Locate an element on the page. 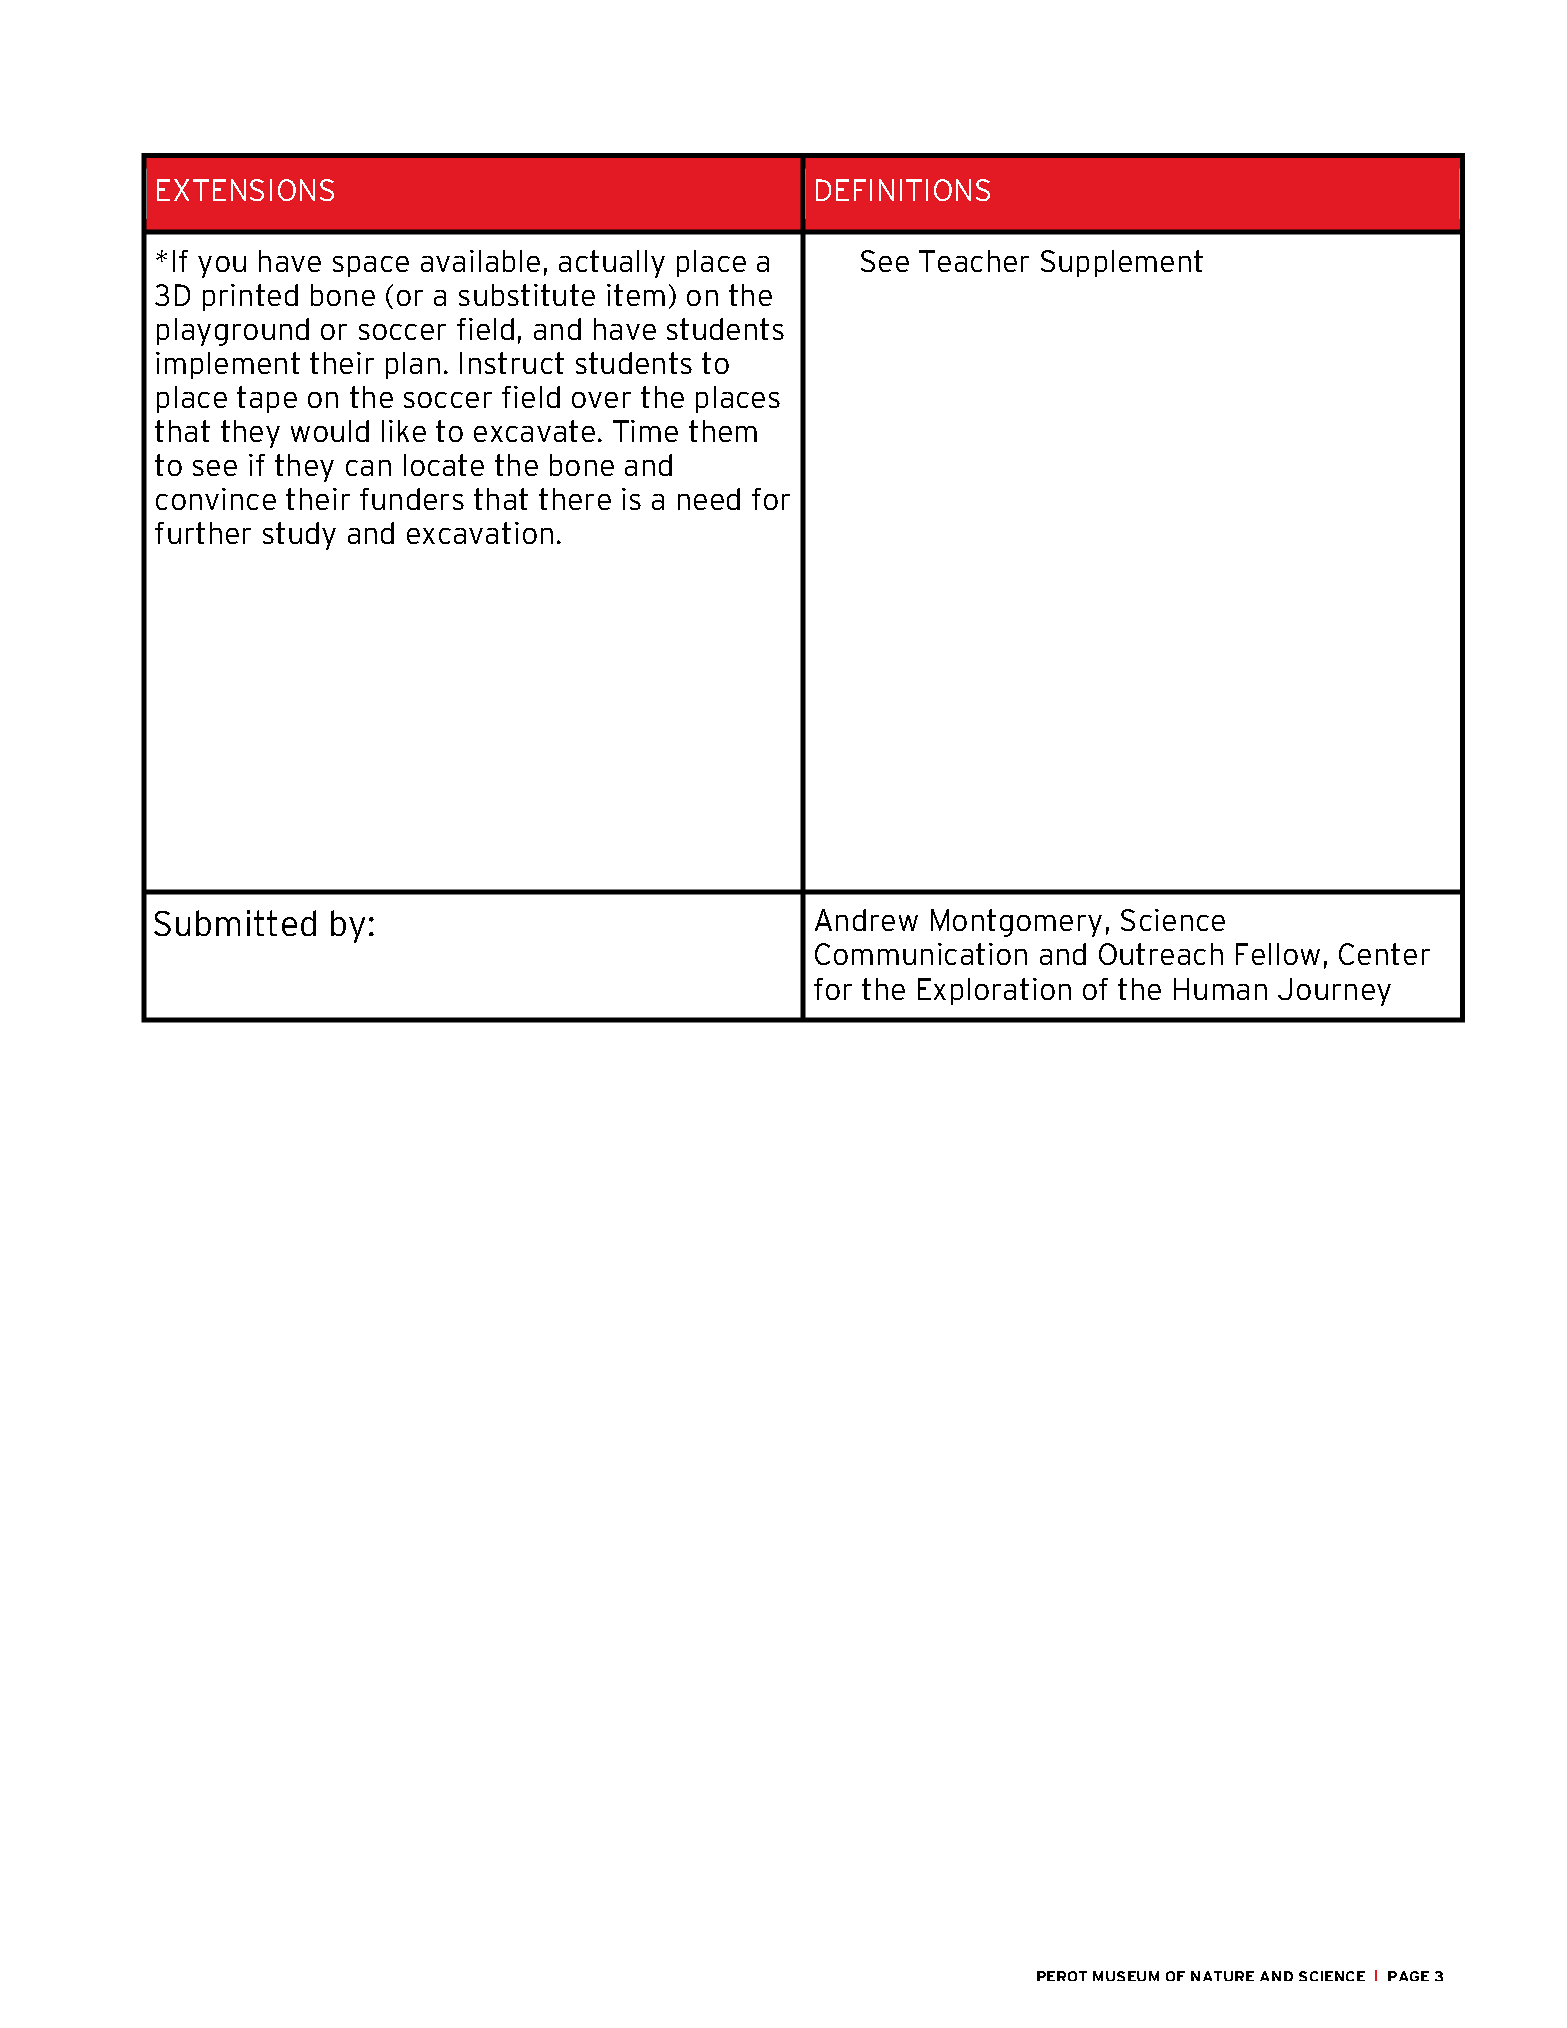 This document has height=2028, width=1567. DEFINITIONS is located at coordinates (903, 190).
